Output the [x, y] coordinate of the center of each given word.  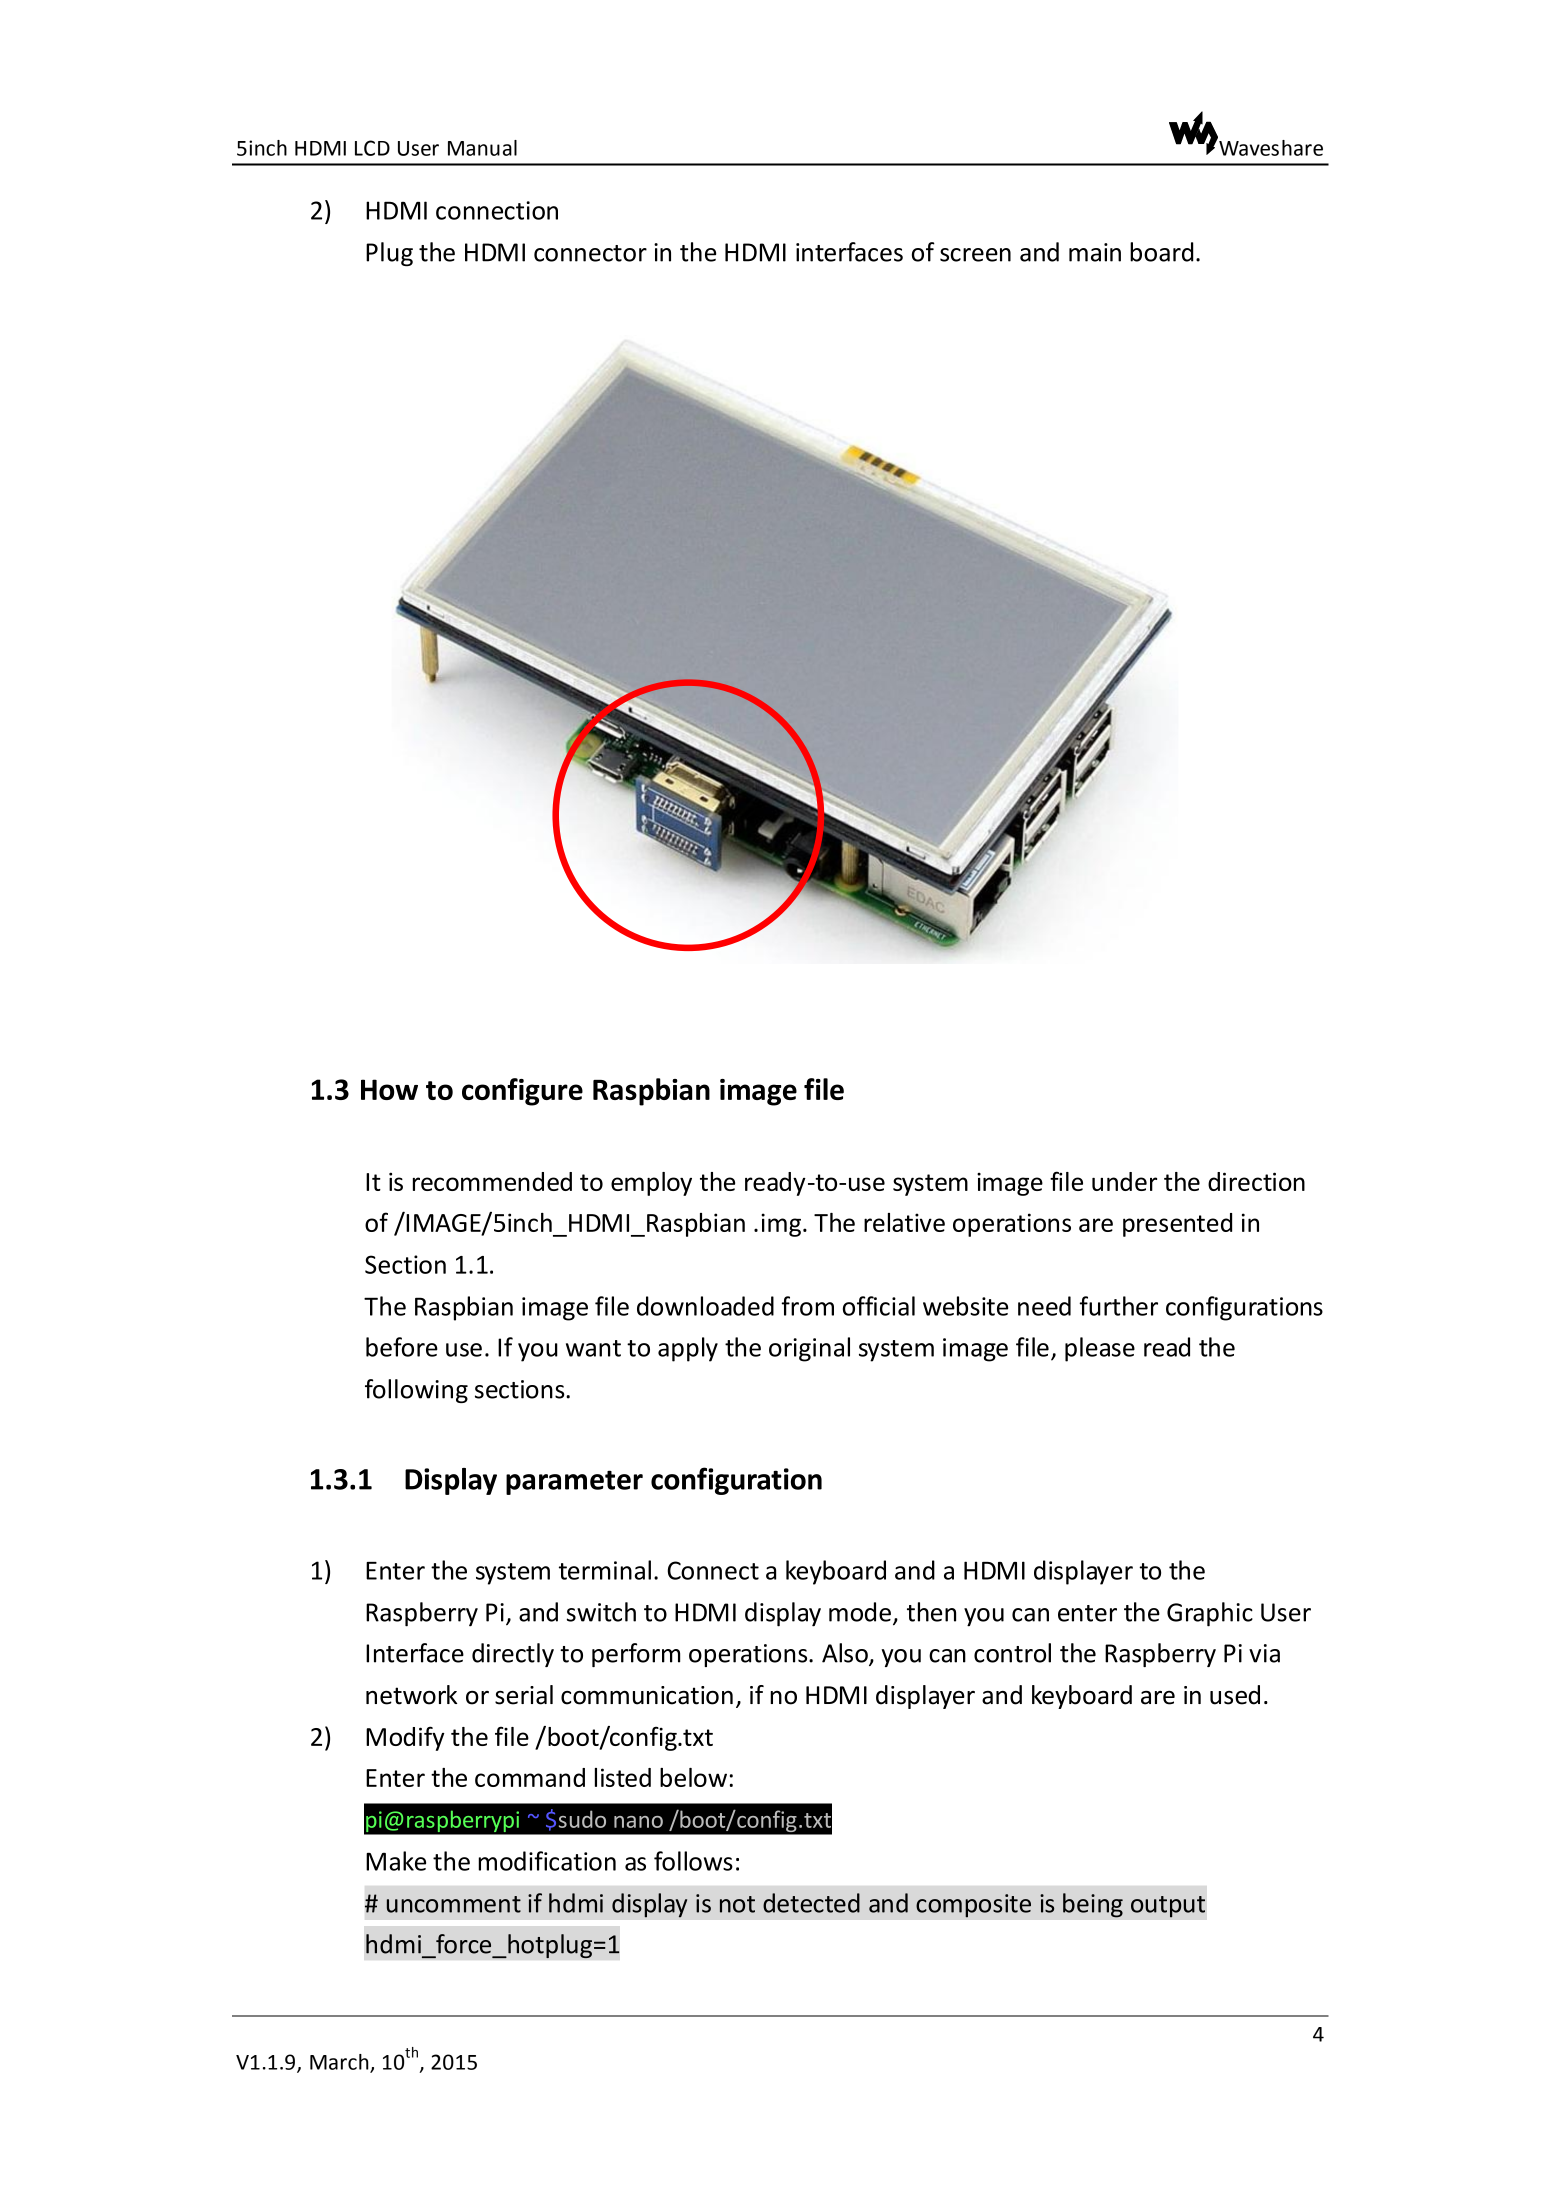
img [781, 1225]
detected [811, 1903]
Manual [482, 148]
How [389, 1089]
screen [975, 255]
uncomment [454, 1904]
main [1095, 252]
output [1168, 1907]
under [1124, 1181]
